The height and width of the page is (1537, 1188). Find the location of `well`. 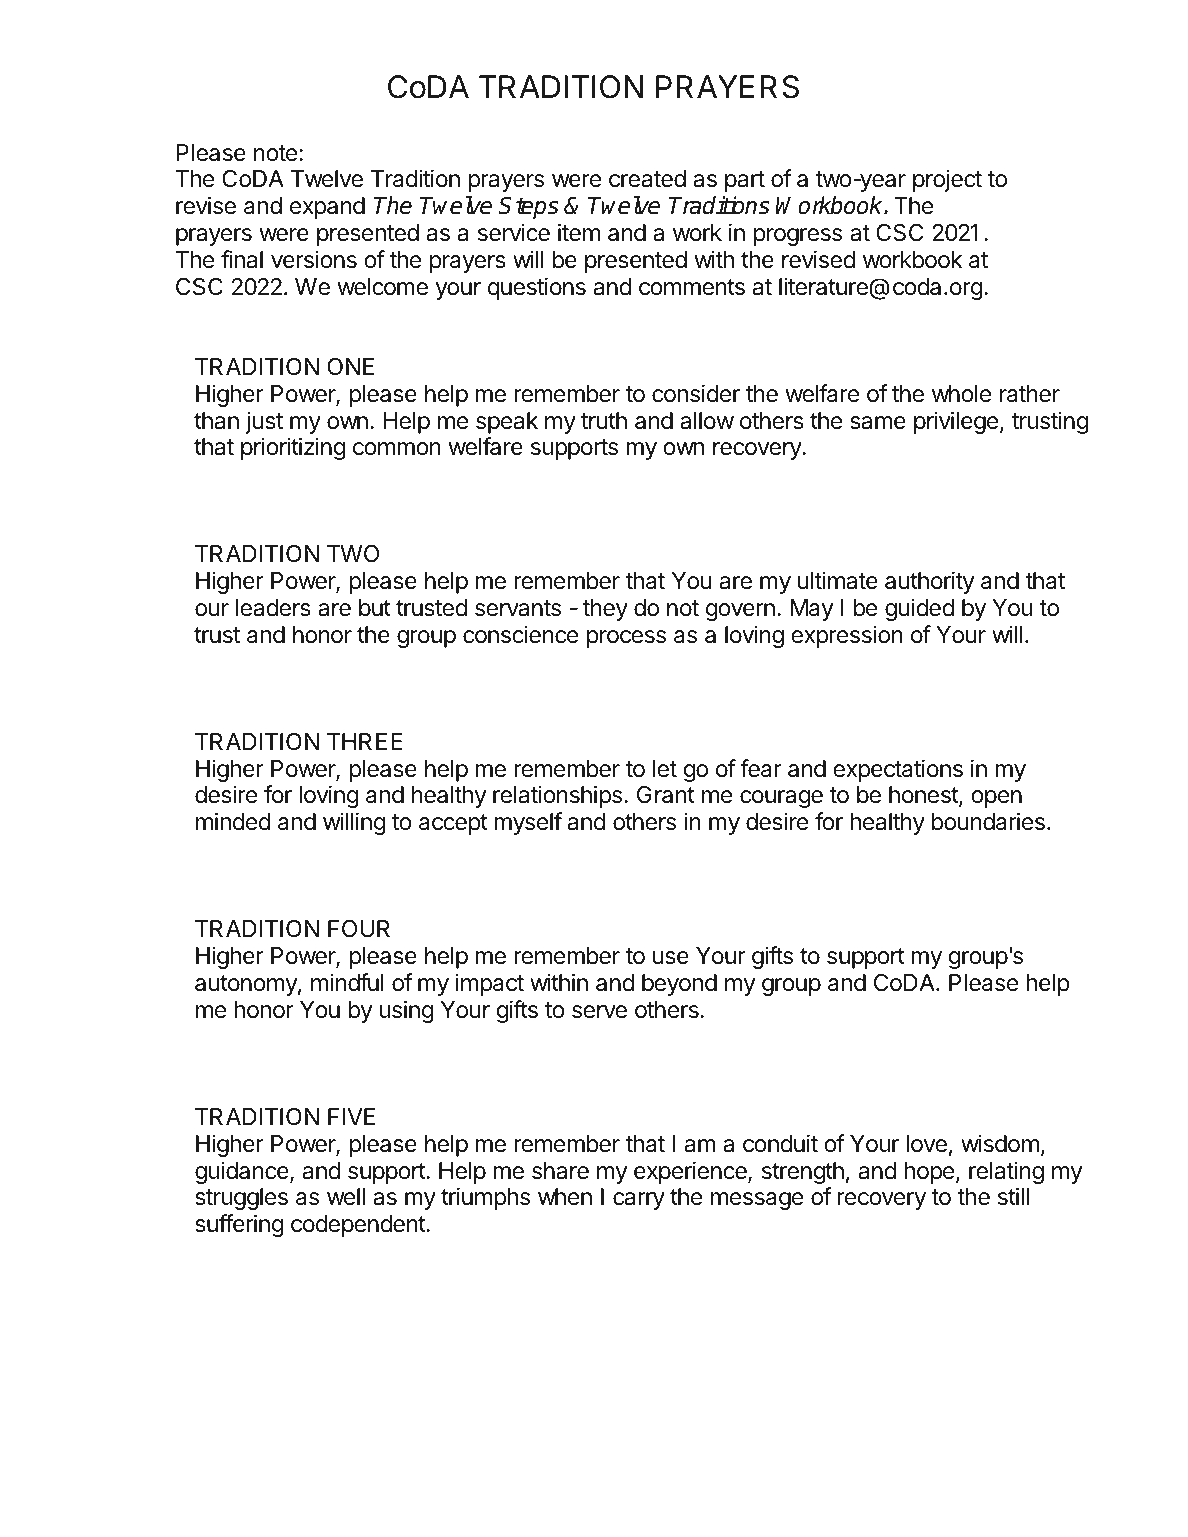

well is located at coordinates (346, 1196).
